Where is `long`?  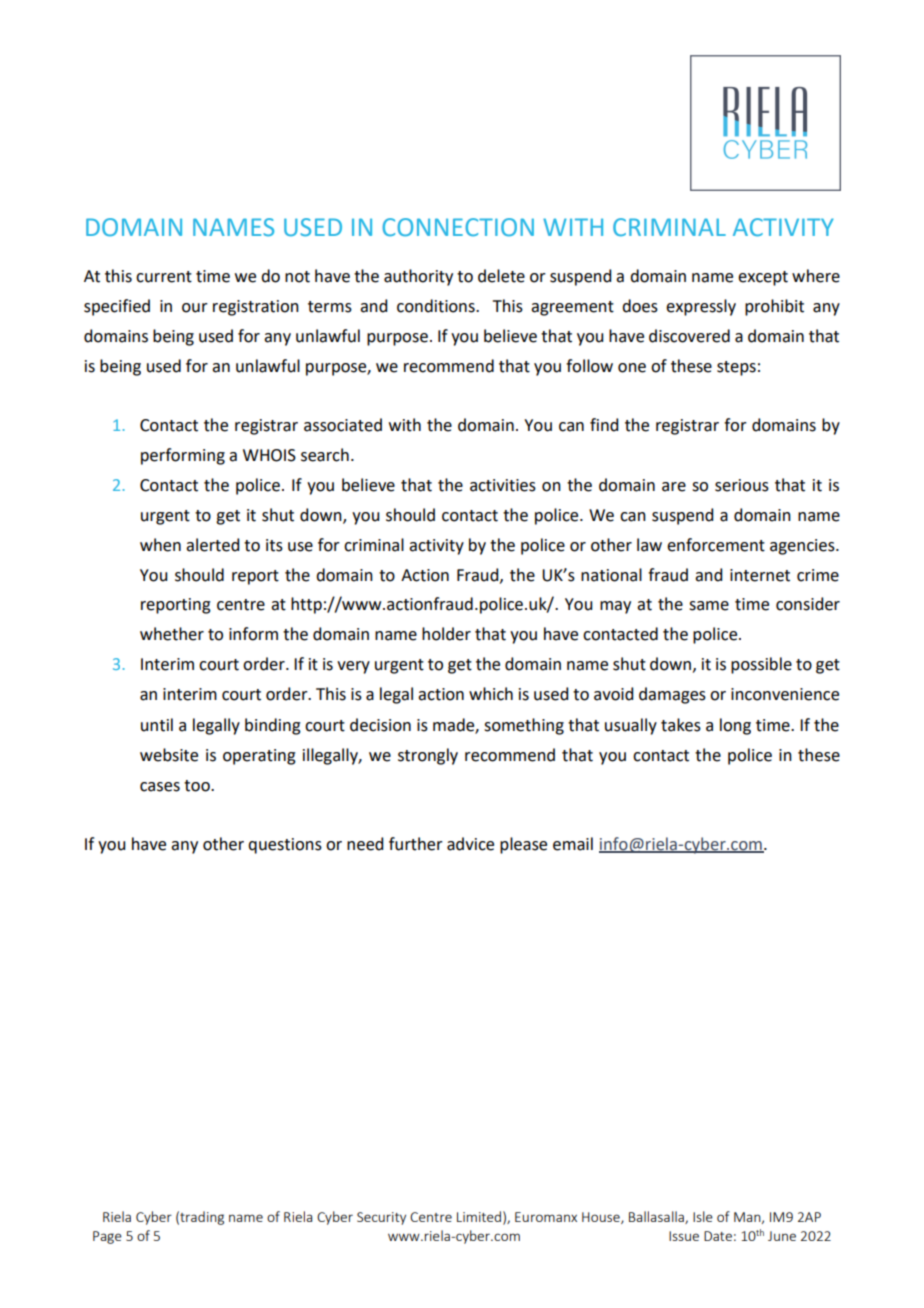 long is located at coordinates (735, 726).
